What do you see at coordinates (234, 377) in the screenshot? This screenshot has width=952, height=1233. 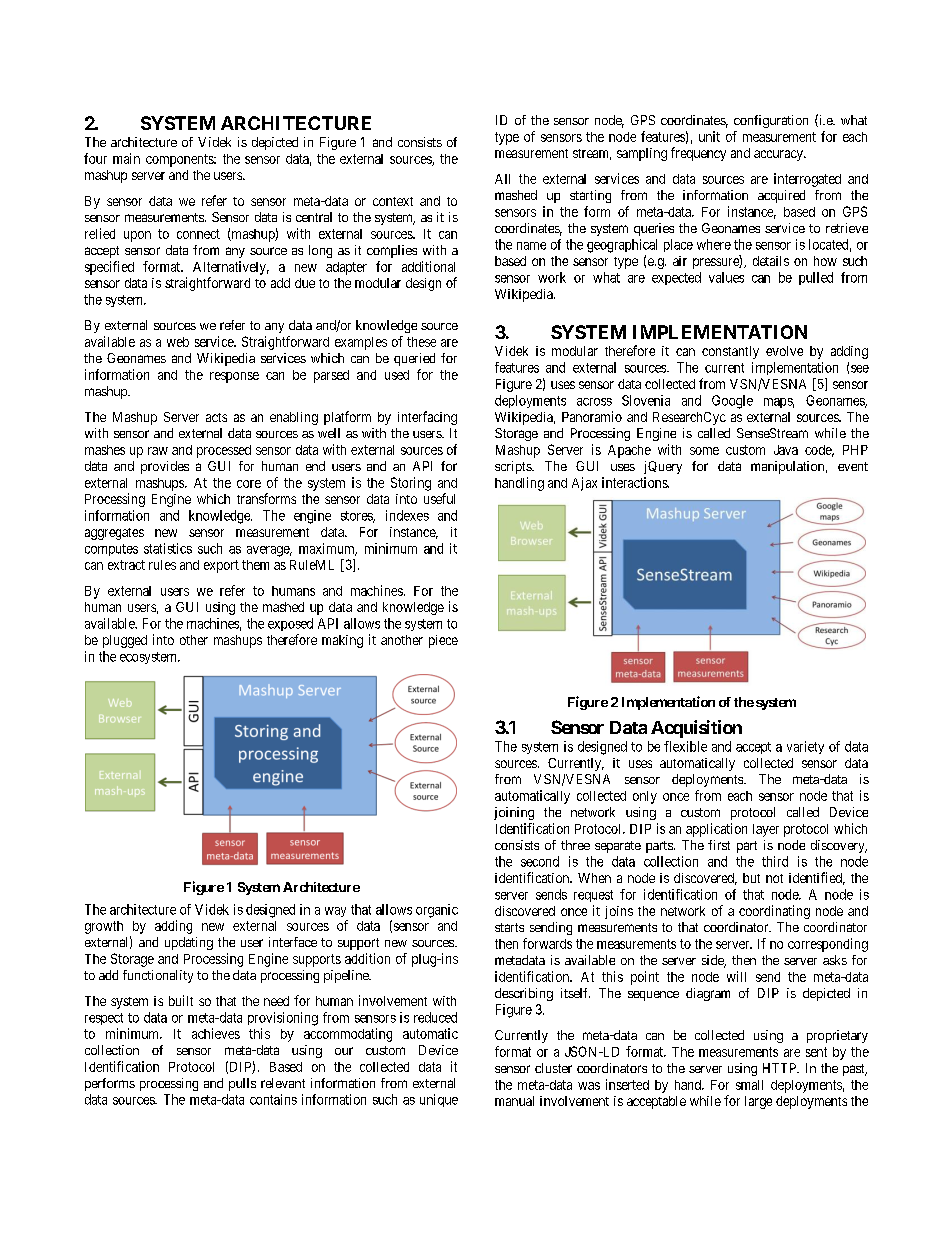 I see `response` at bounding box center [234, 377].
